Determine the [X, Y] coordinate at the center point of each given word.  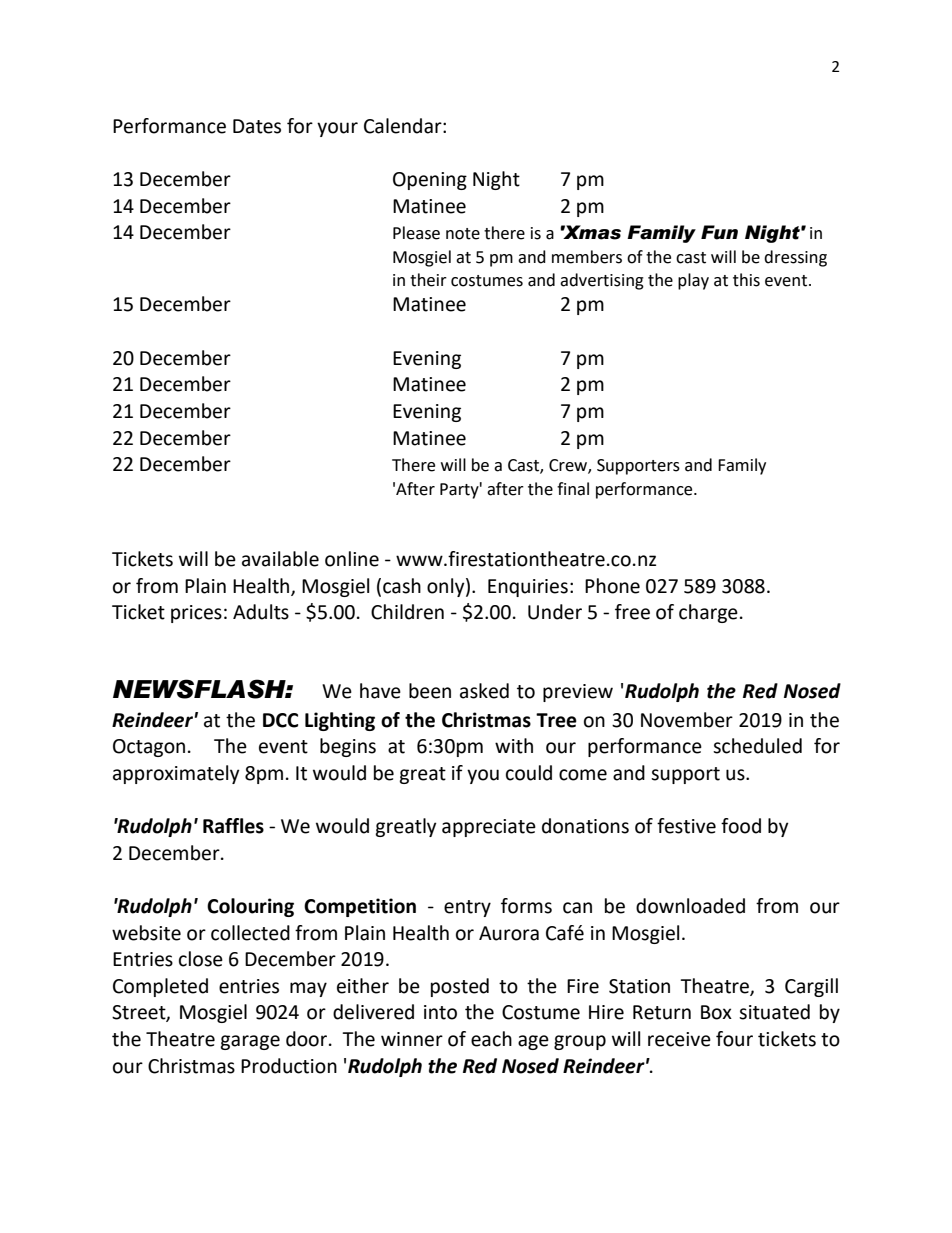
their [428, 280]
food [741, 826]
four [734, 1039]
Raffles [233, 826]
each [491, 1039]
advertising [602, 281]
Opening [430, 181]
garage [250, 1042]
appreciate [489, 828]
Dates [257, 126]
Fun [719, 232]
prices [196, 614]
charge [708, 613]
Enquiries [528, 588]
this [746, 280]
